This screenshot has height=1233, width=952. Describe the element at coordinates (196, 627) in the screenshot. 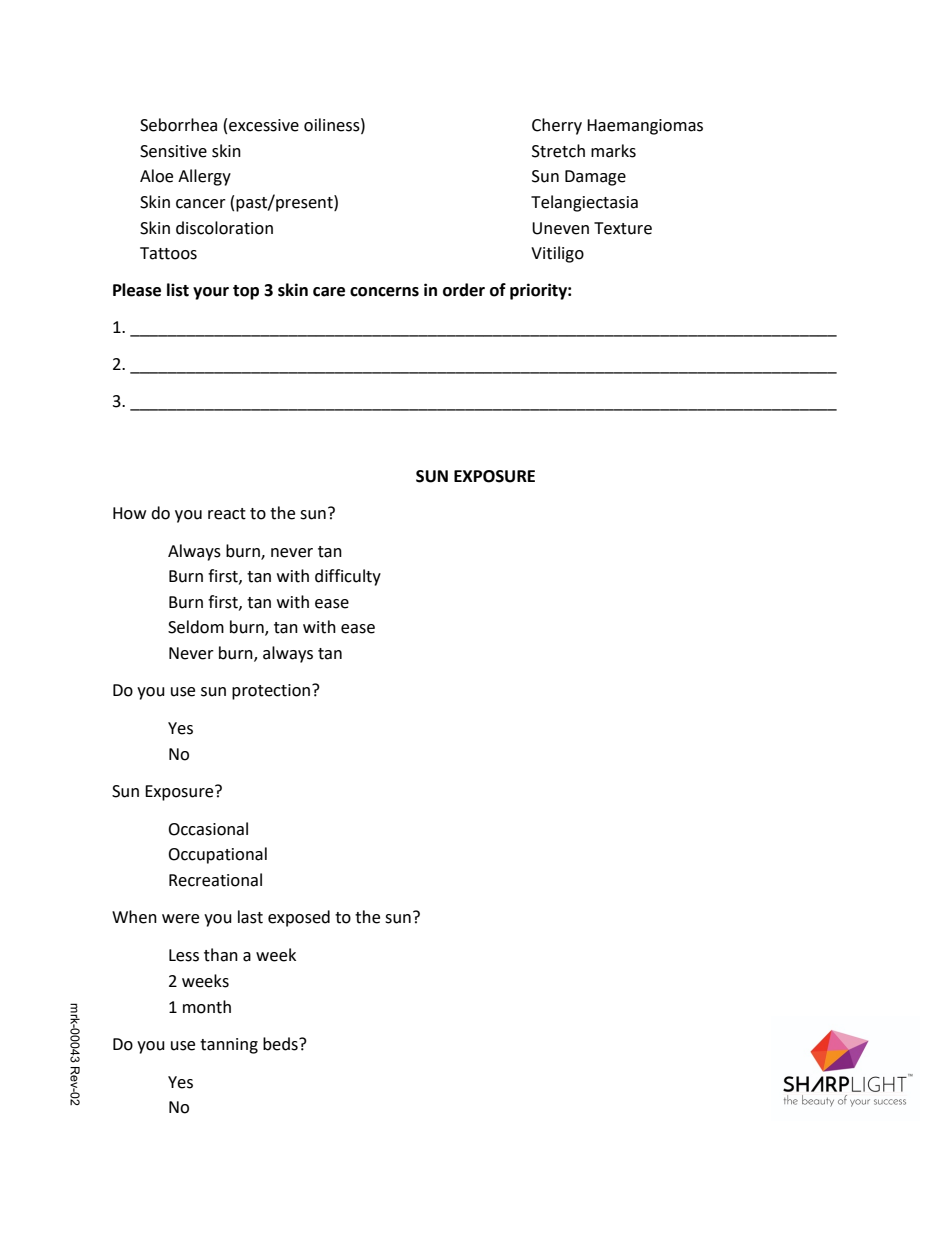

I see `Seldom` at that location.
